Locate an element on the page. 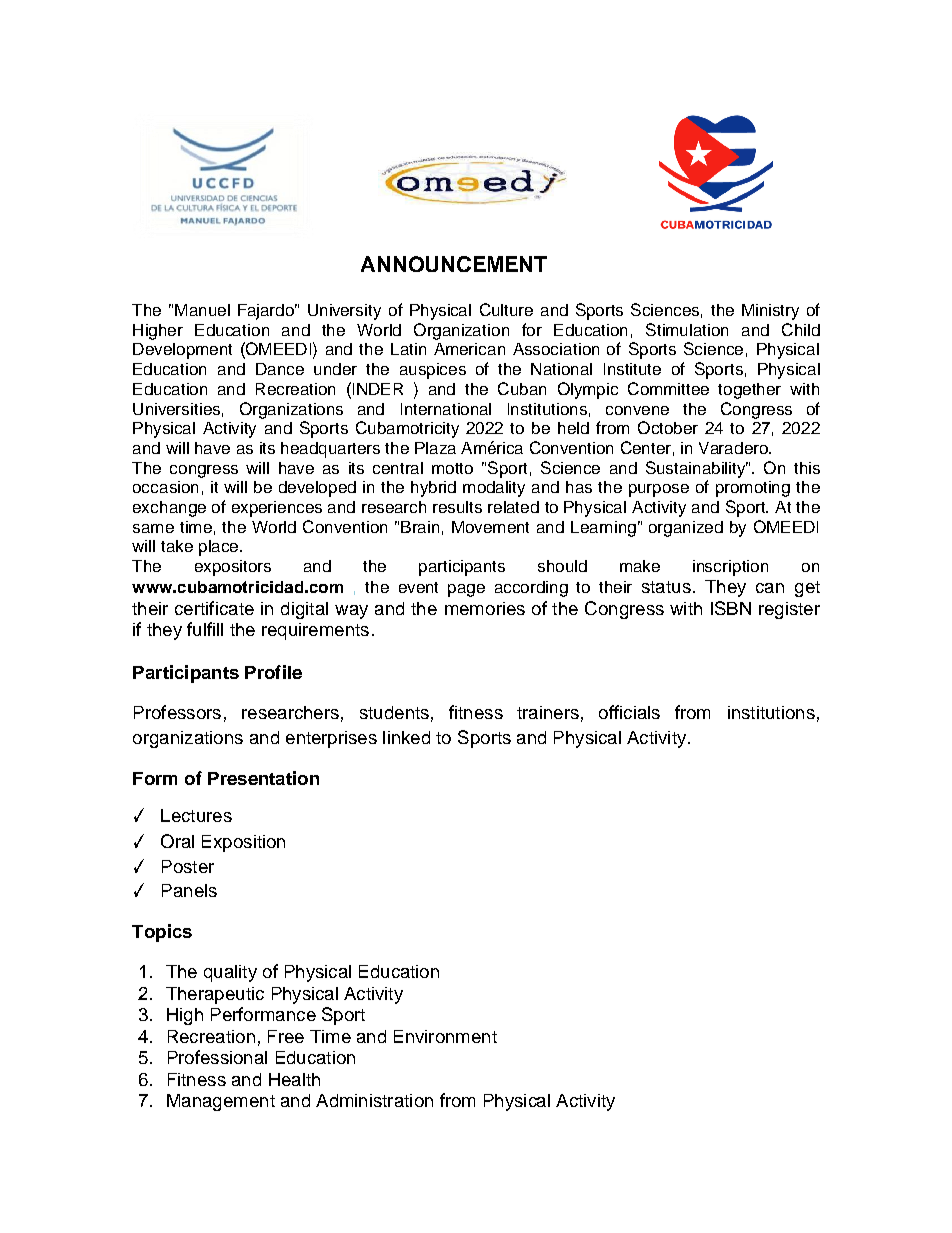 This page has width=952, height=1233. Manuel is located at coordinates (202, 310).
